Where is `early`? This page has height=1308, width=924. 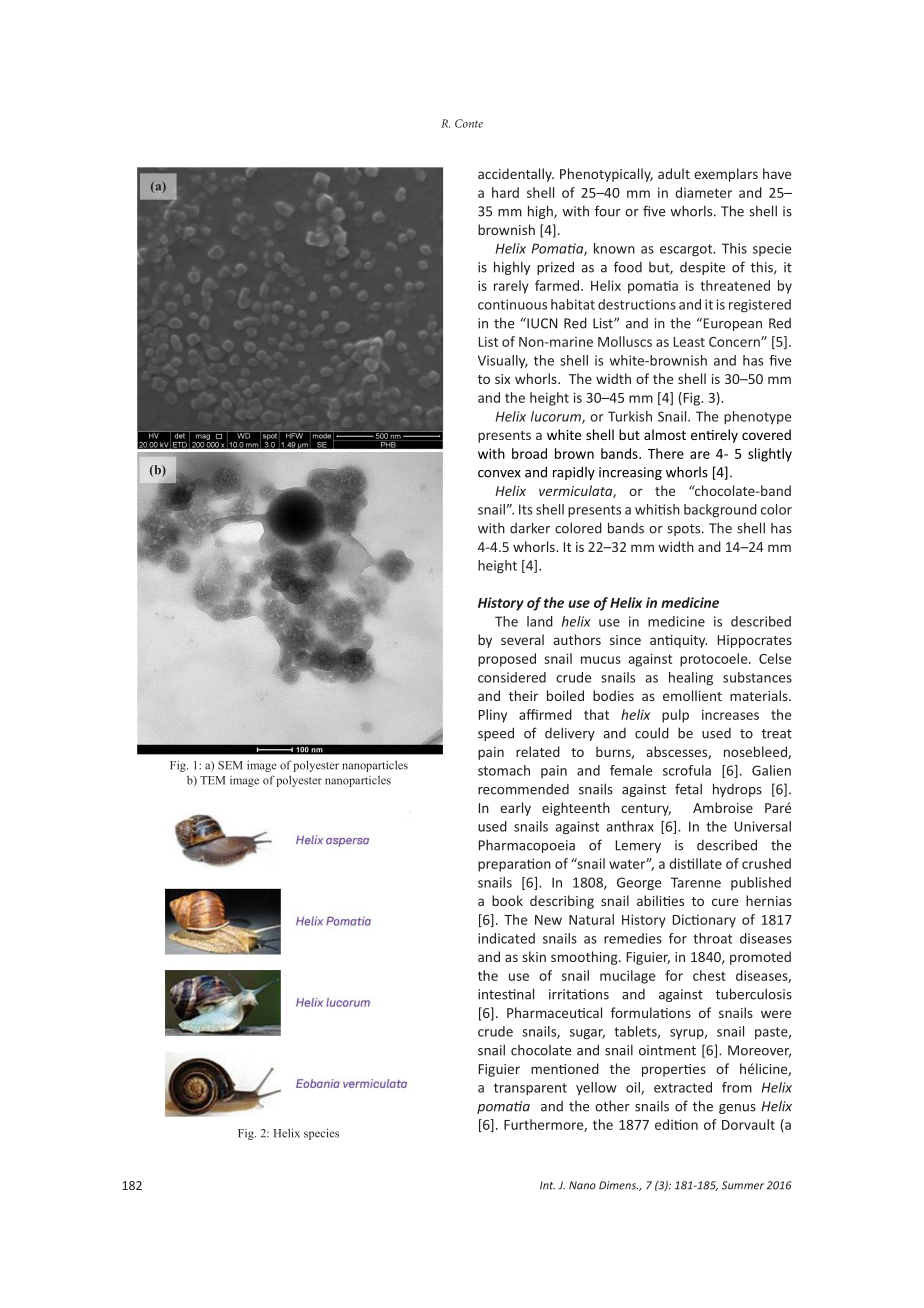 early is located at coordinates (515, 809).
